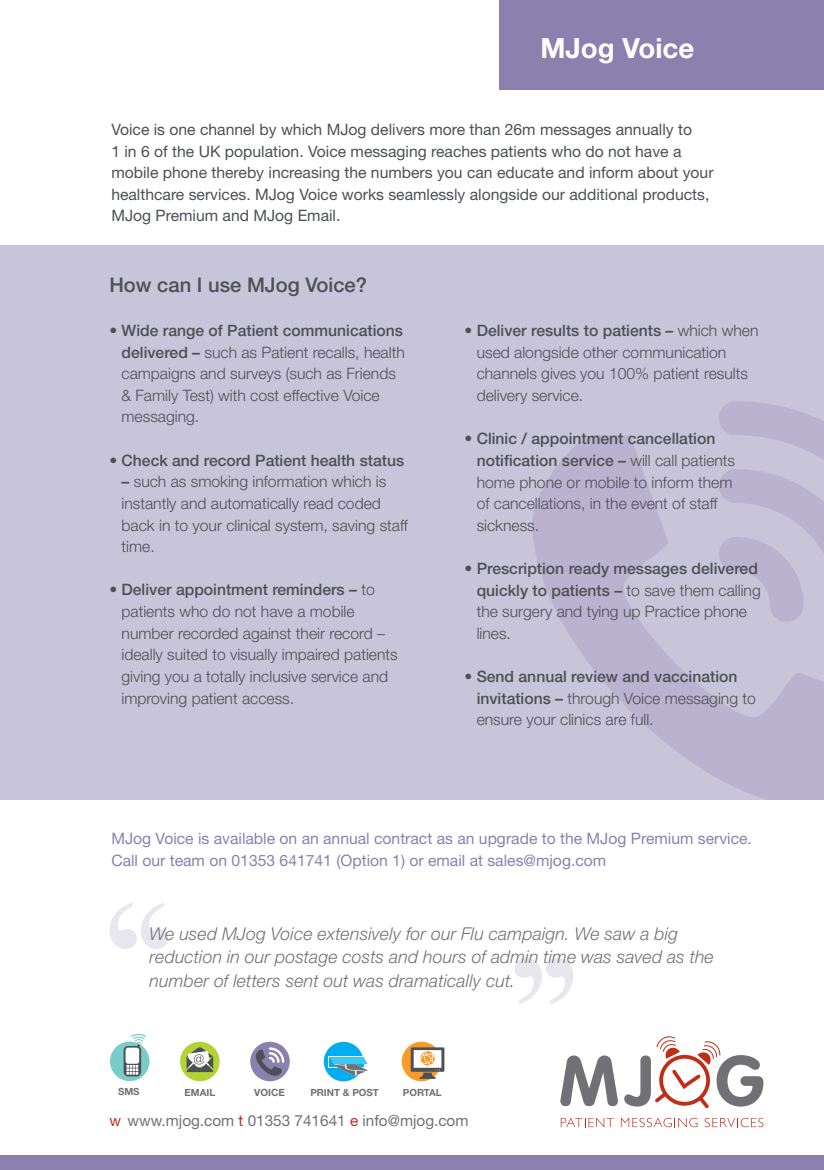 The width and height of the screenshot is (824, 1170). Describe the element at coordinates (658, 172) in the screenshot. I see `about` at that location.
